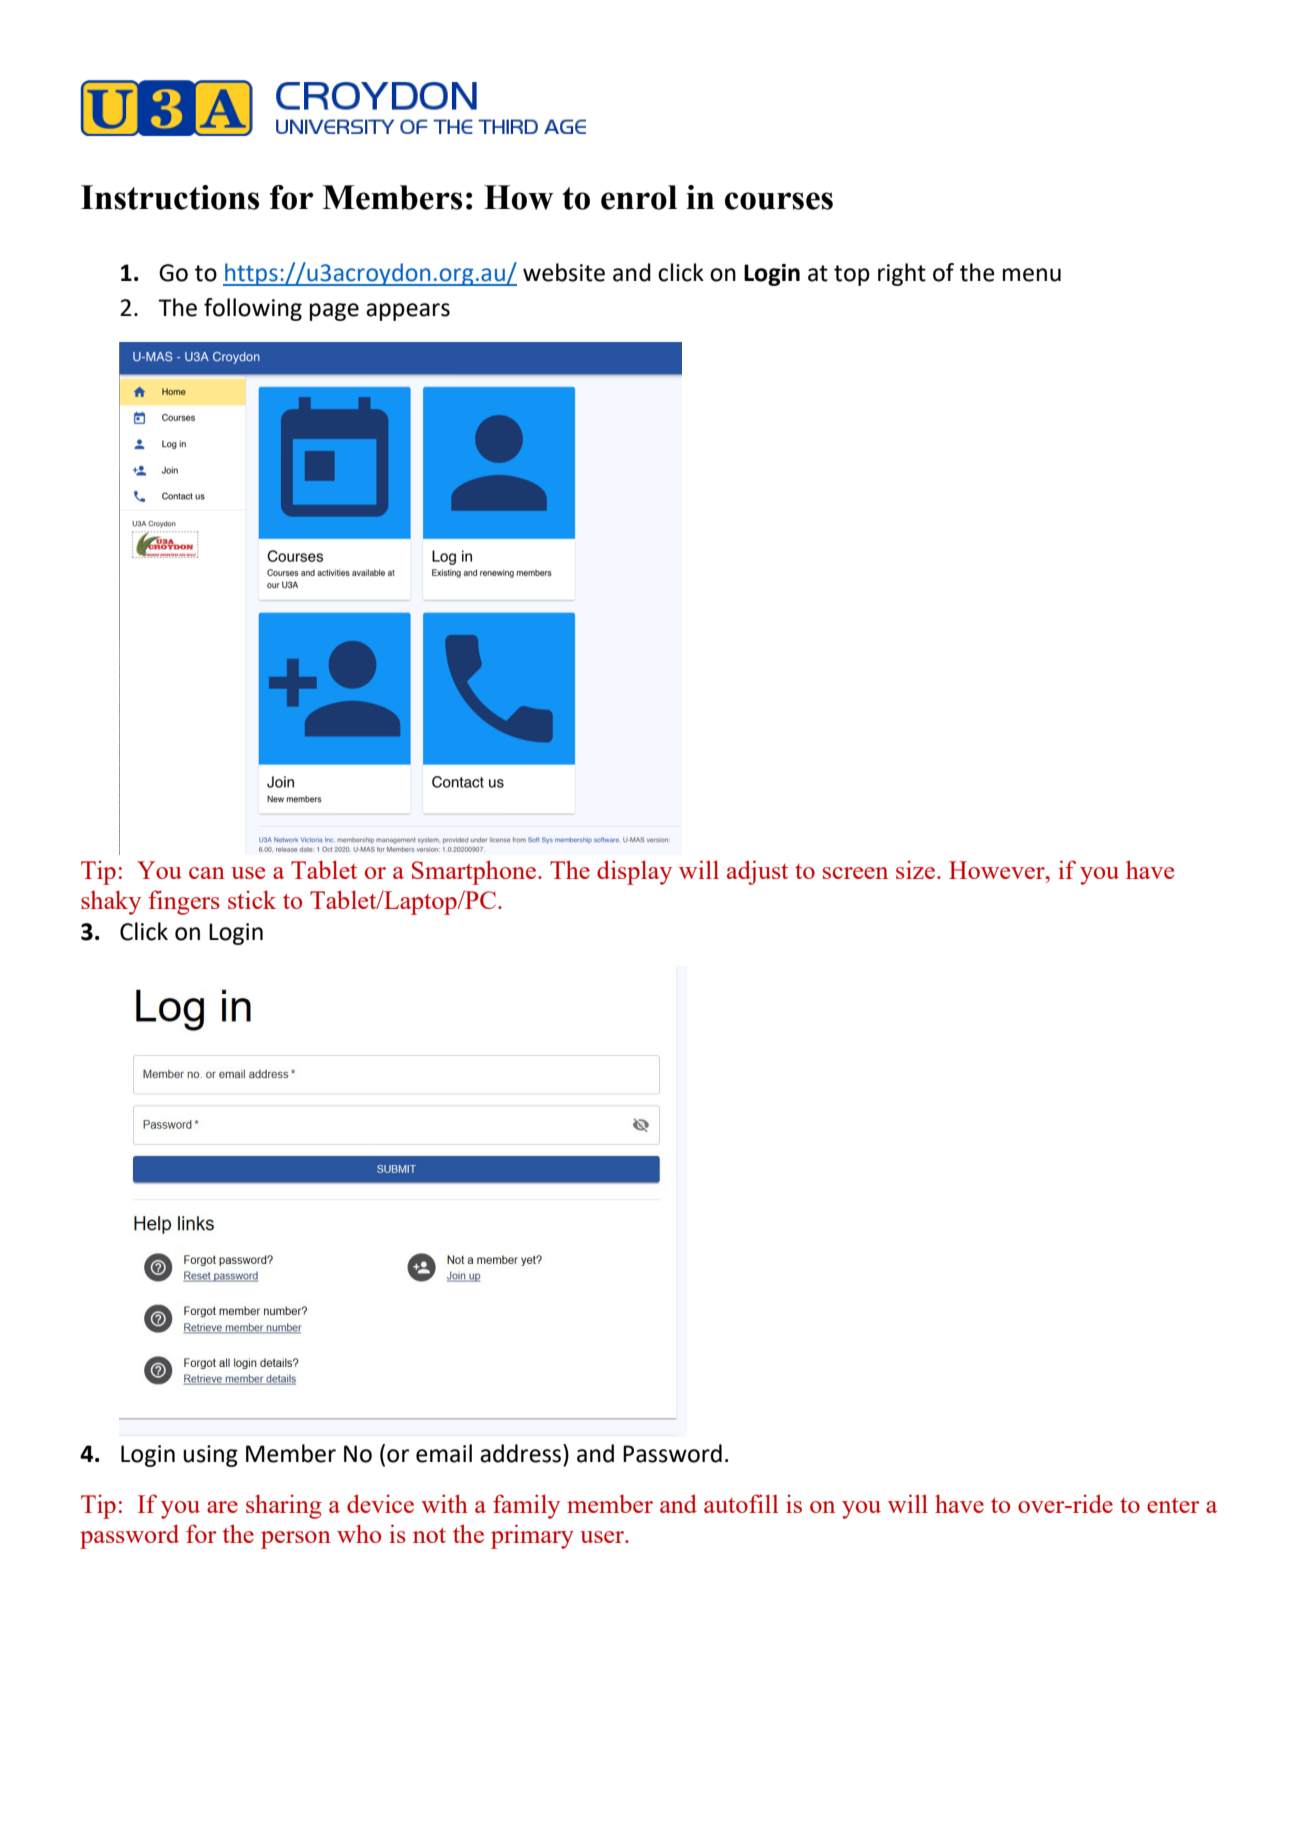  What do you see at coordinates (639, 197) in the page?
I see `enrol` at bounding box center [639, 197].
